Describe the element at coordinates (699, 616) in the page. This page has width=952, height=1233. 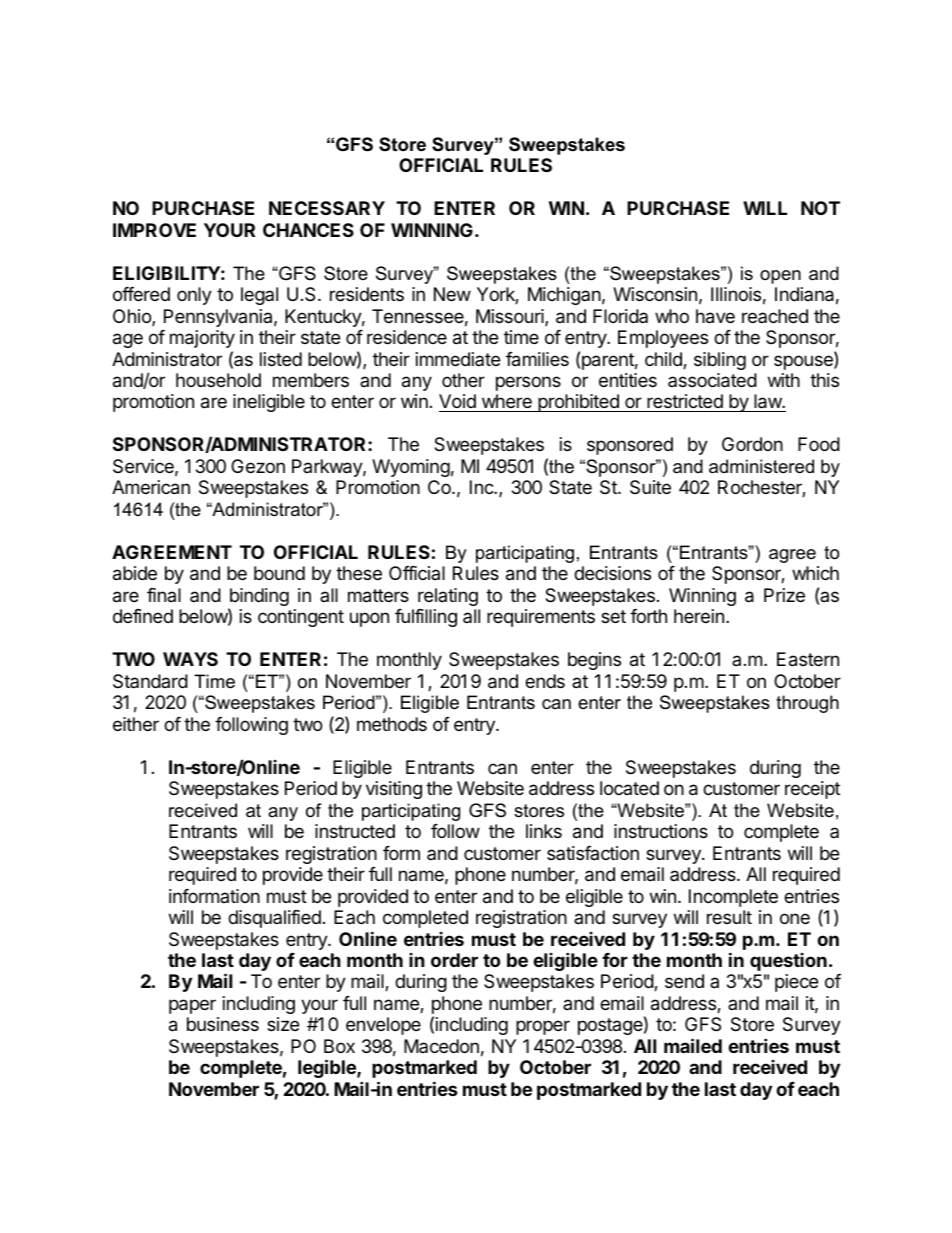
I see `herein` at that location.
